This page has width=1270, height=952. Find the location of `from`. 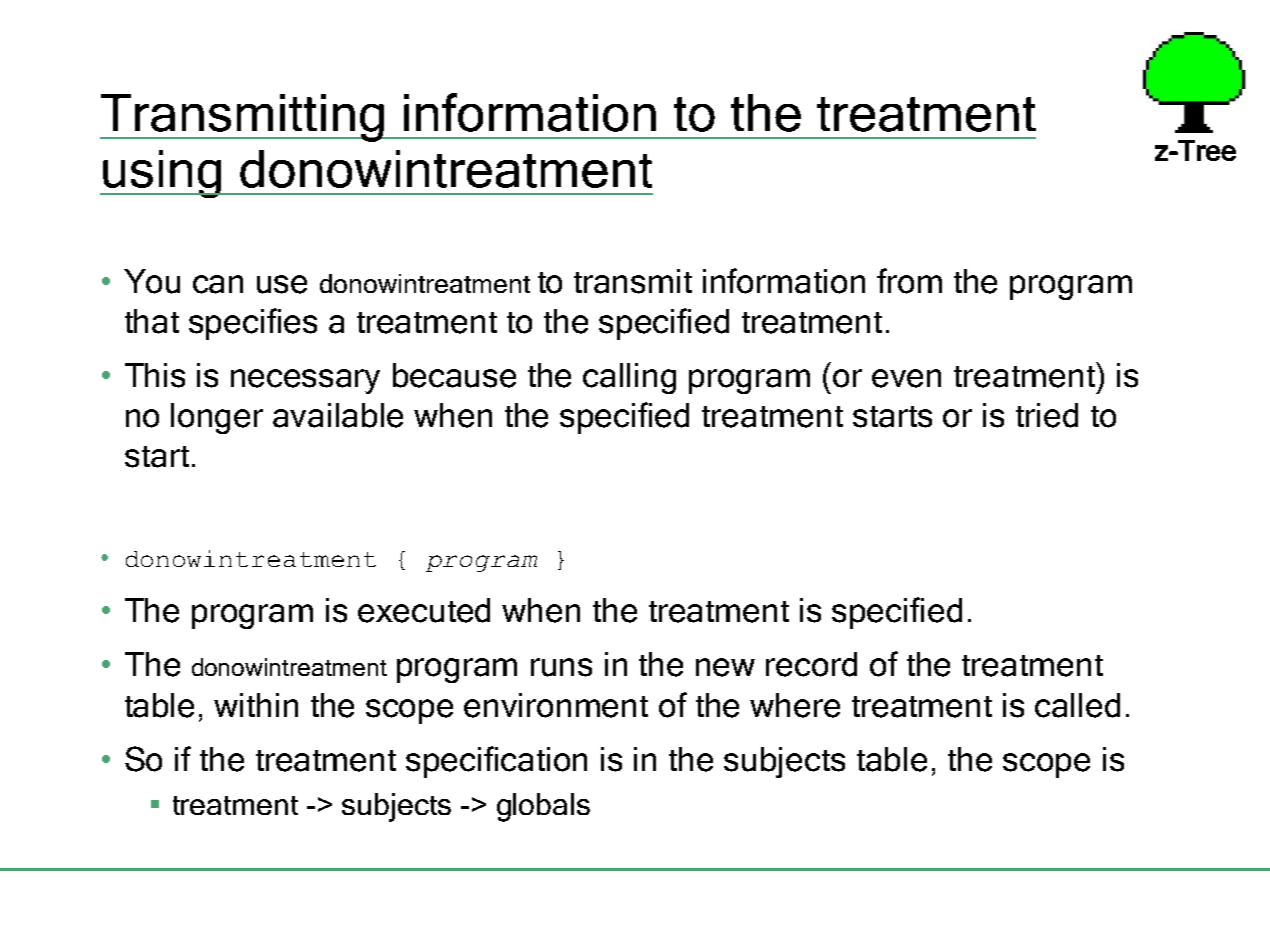

from is located at coordinates (909, 281).
